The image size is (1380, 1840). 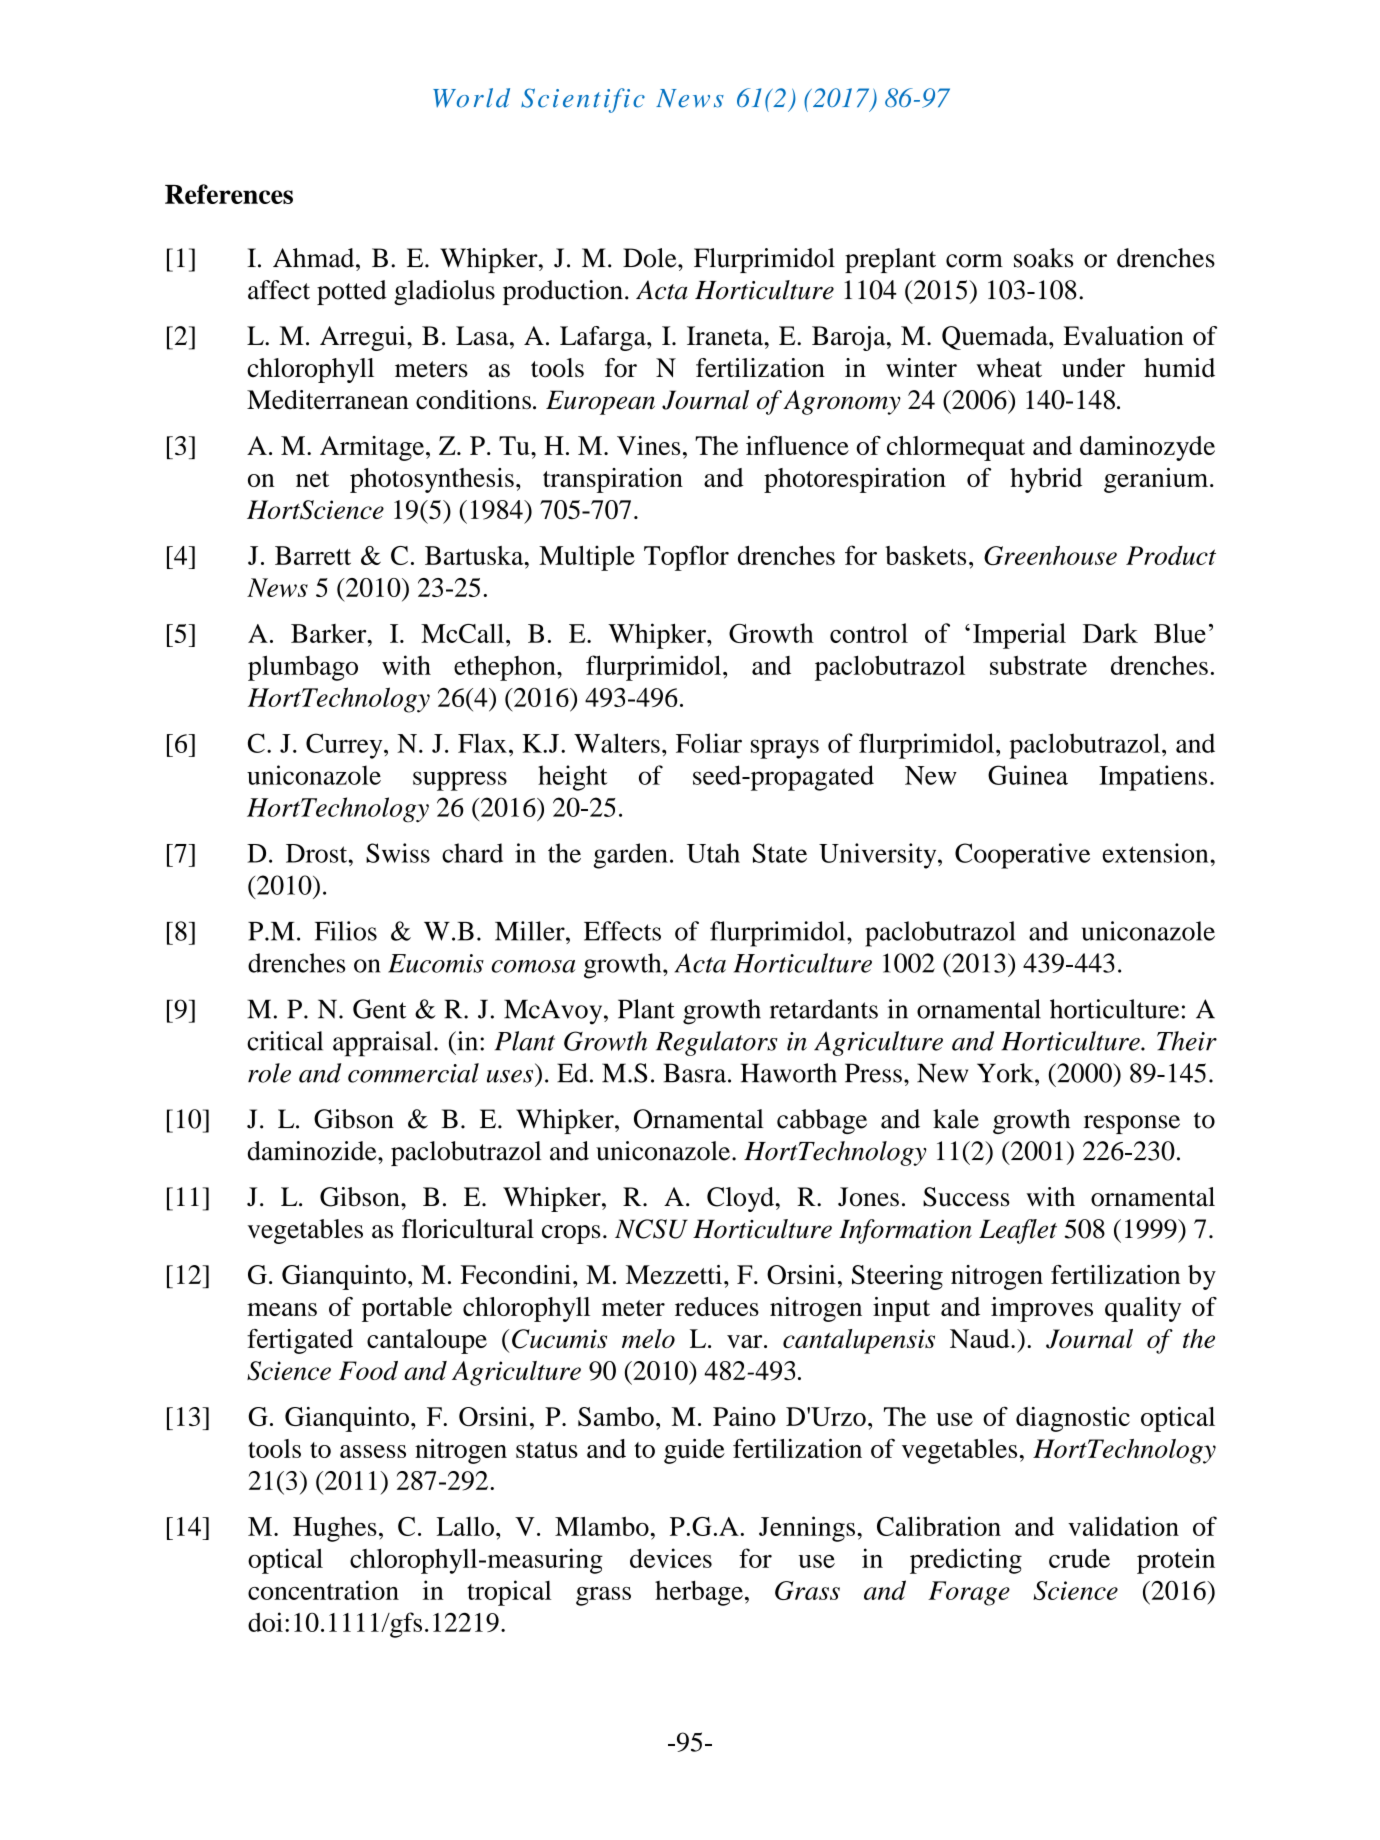 I want to click on Hughes, so click(x=335, y=1529).
